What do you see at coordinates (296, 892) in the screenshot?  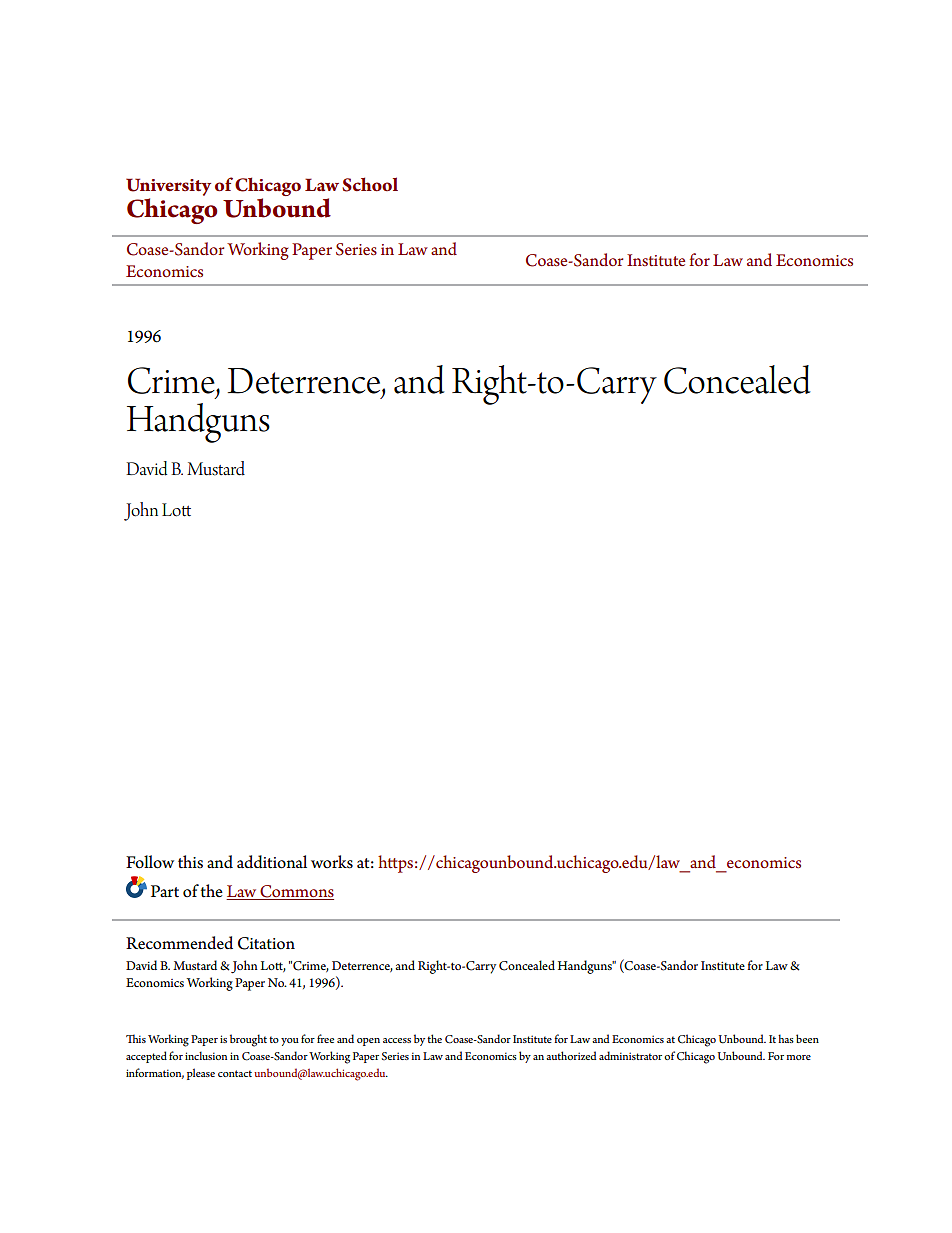 I see `Commons` at bounding box center [296, 892].
